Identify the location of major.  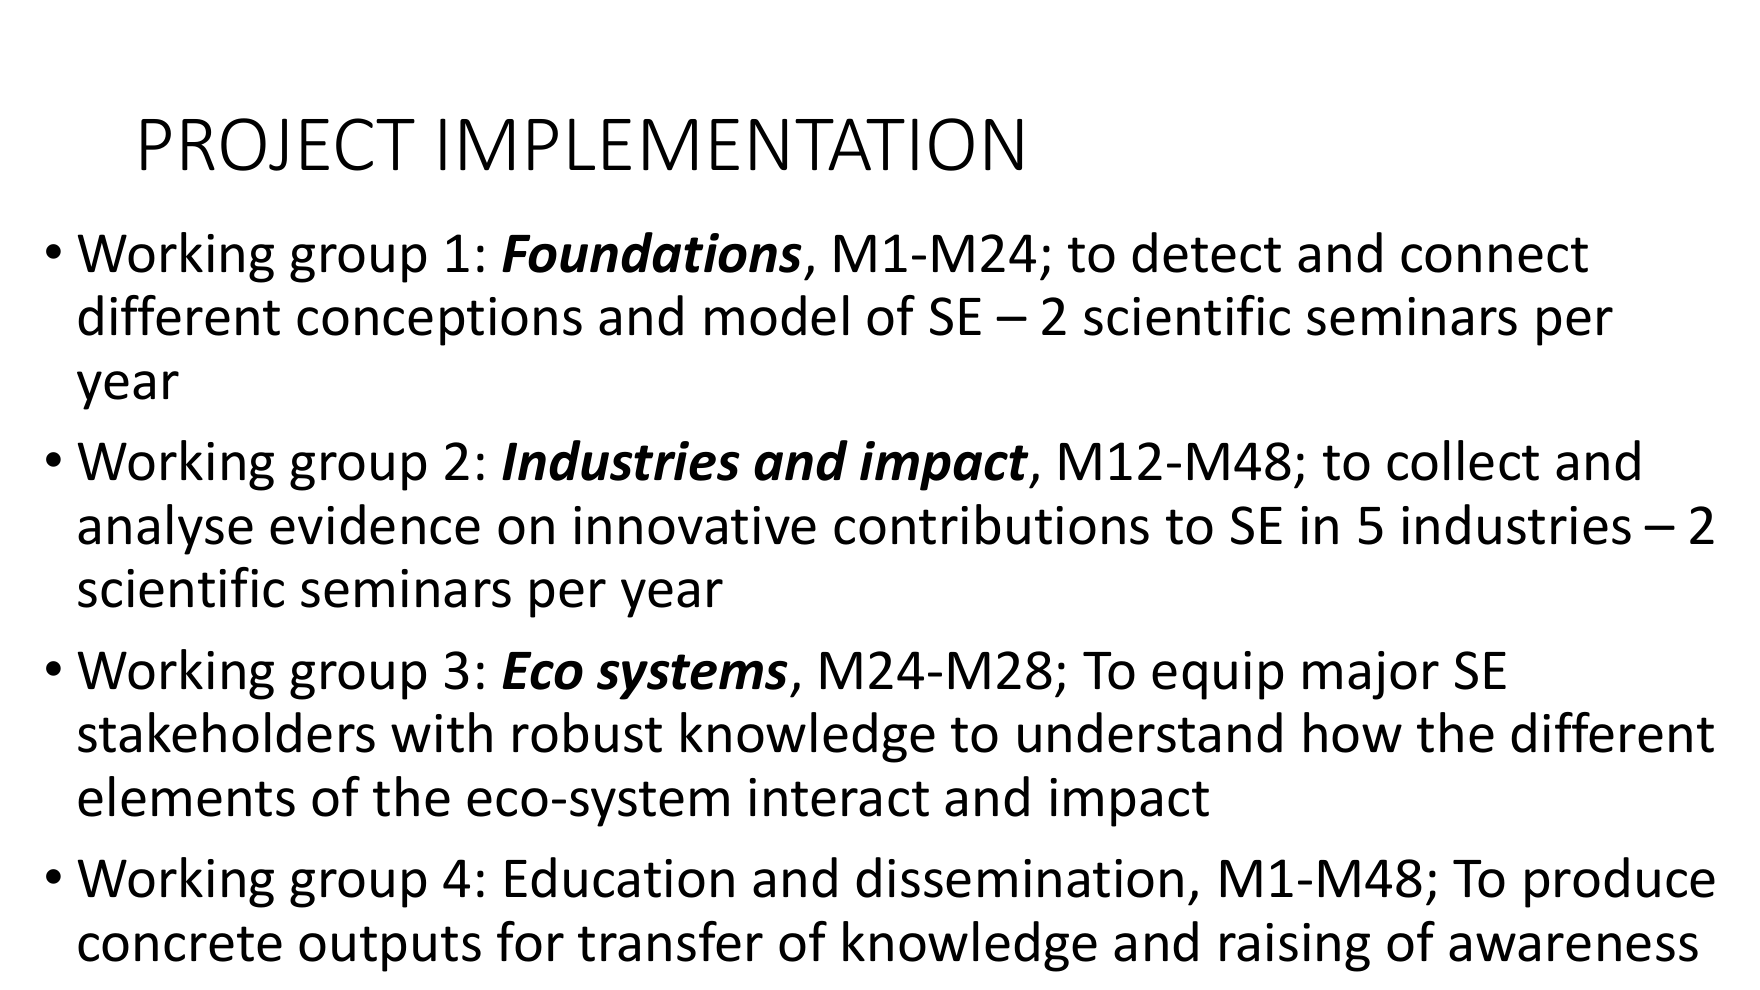
(1371, 675).
